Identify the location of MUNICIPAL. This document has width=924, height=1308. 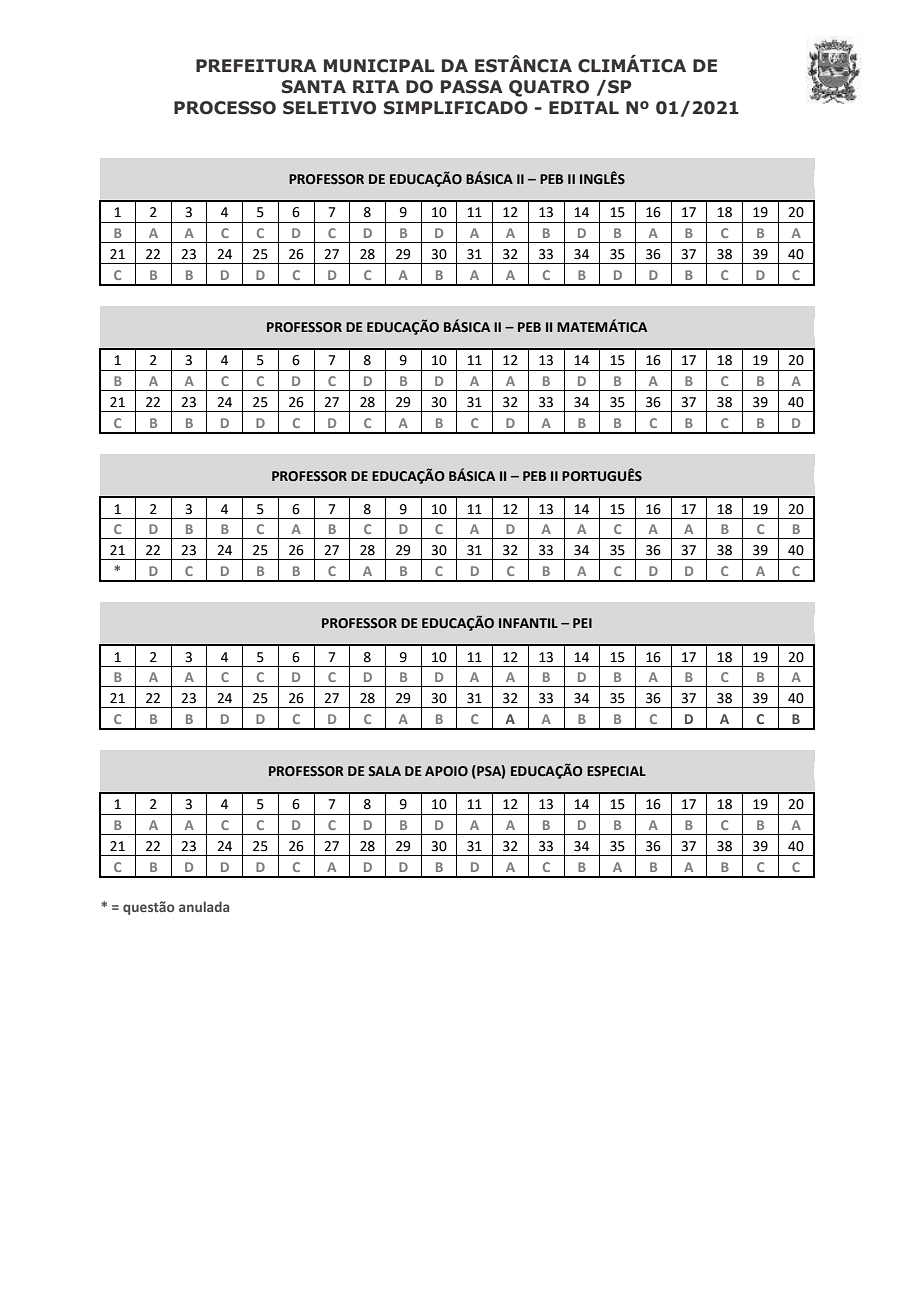
(379, 66).
